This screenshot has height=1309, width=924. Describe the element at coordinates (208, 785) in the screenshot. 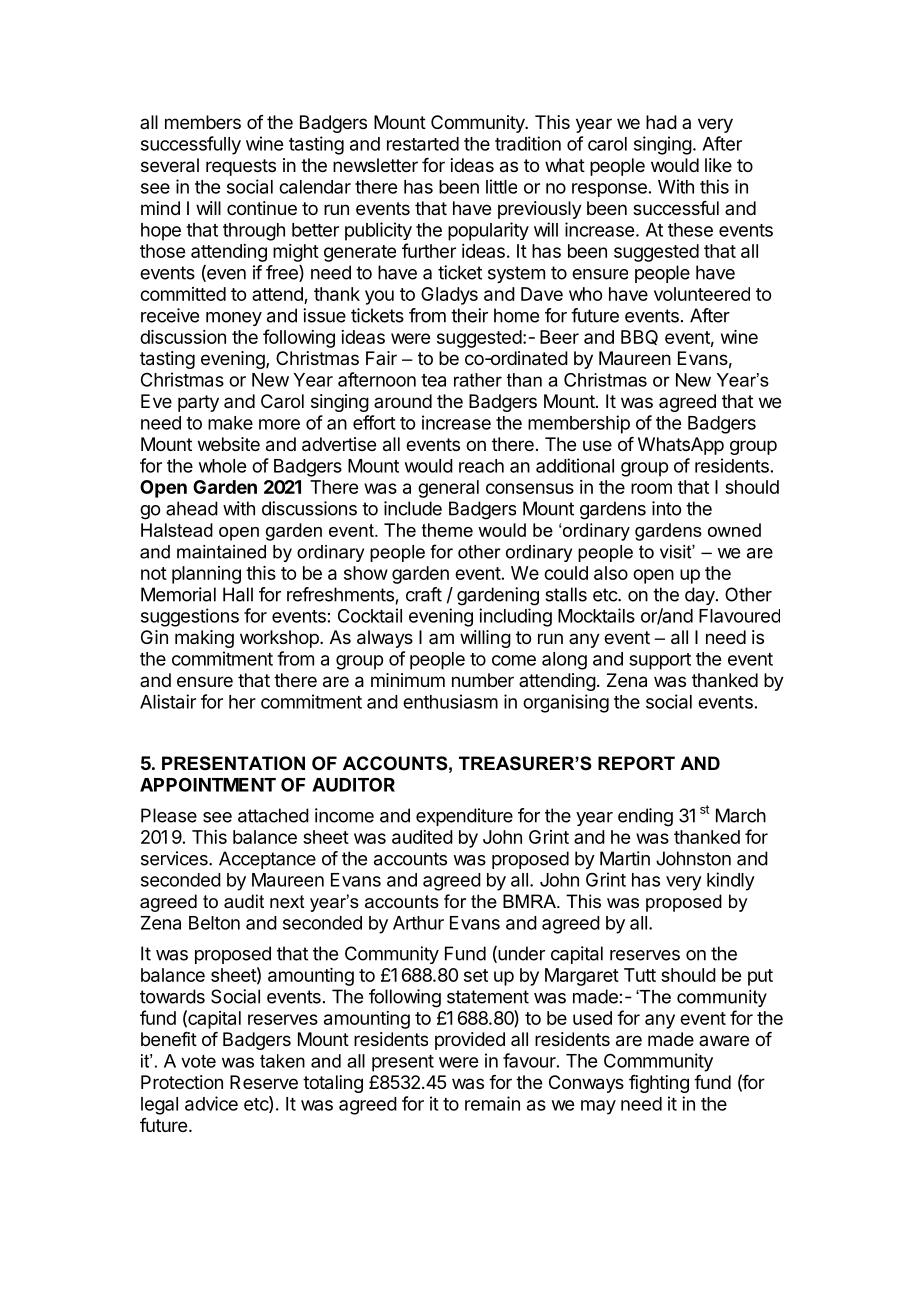

I see `APPOINTMENT` at that location.
